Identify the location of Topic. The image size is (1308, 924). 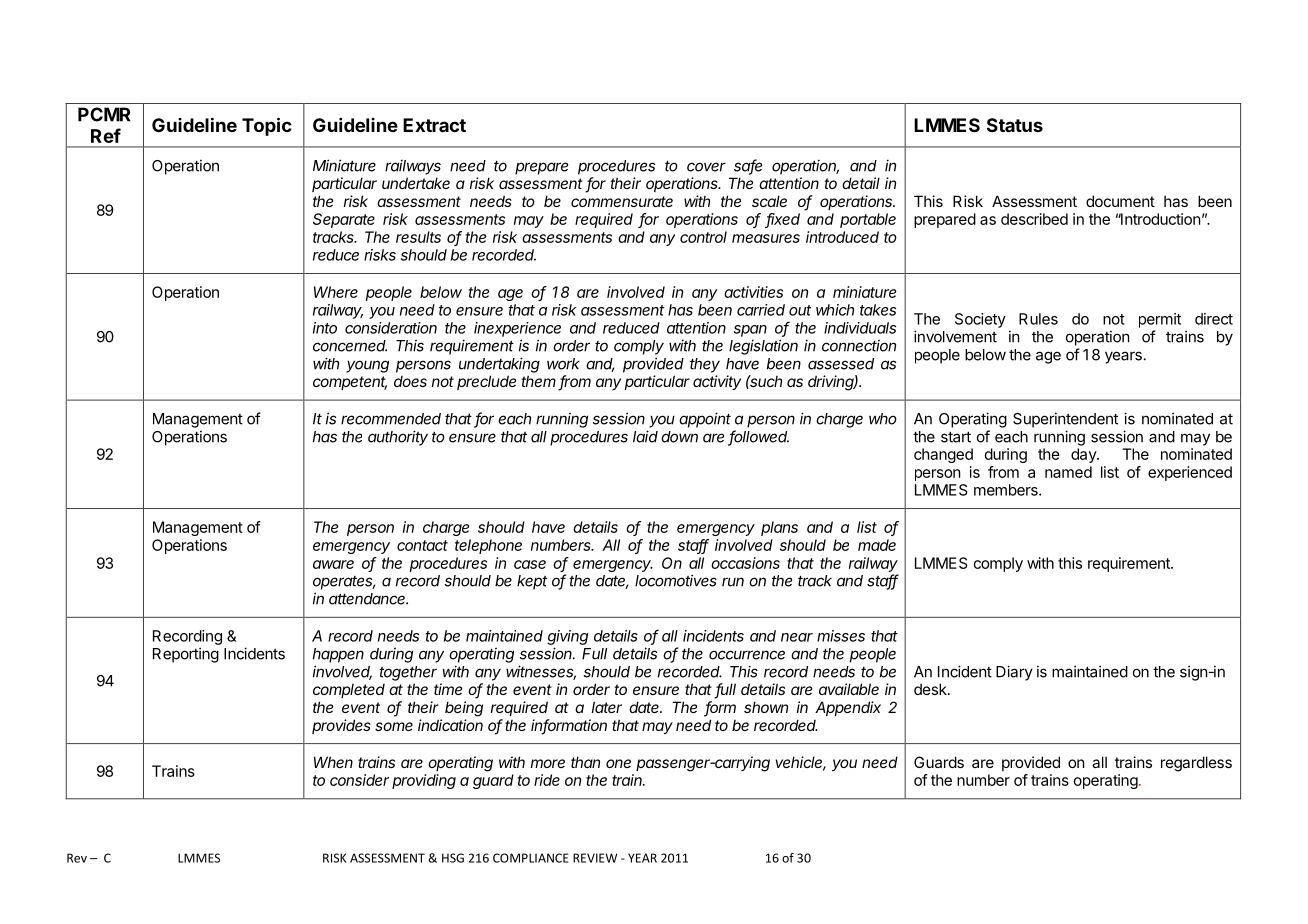
(267, 126).
